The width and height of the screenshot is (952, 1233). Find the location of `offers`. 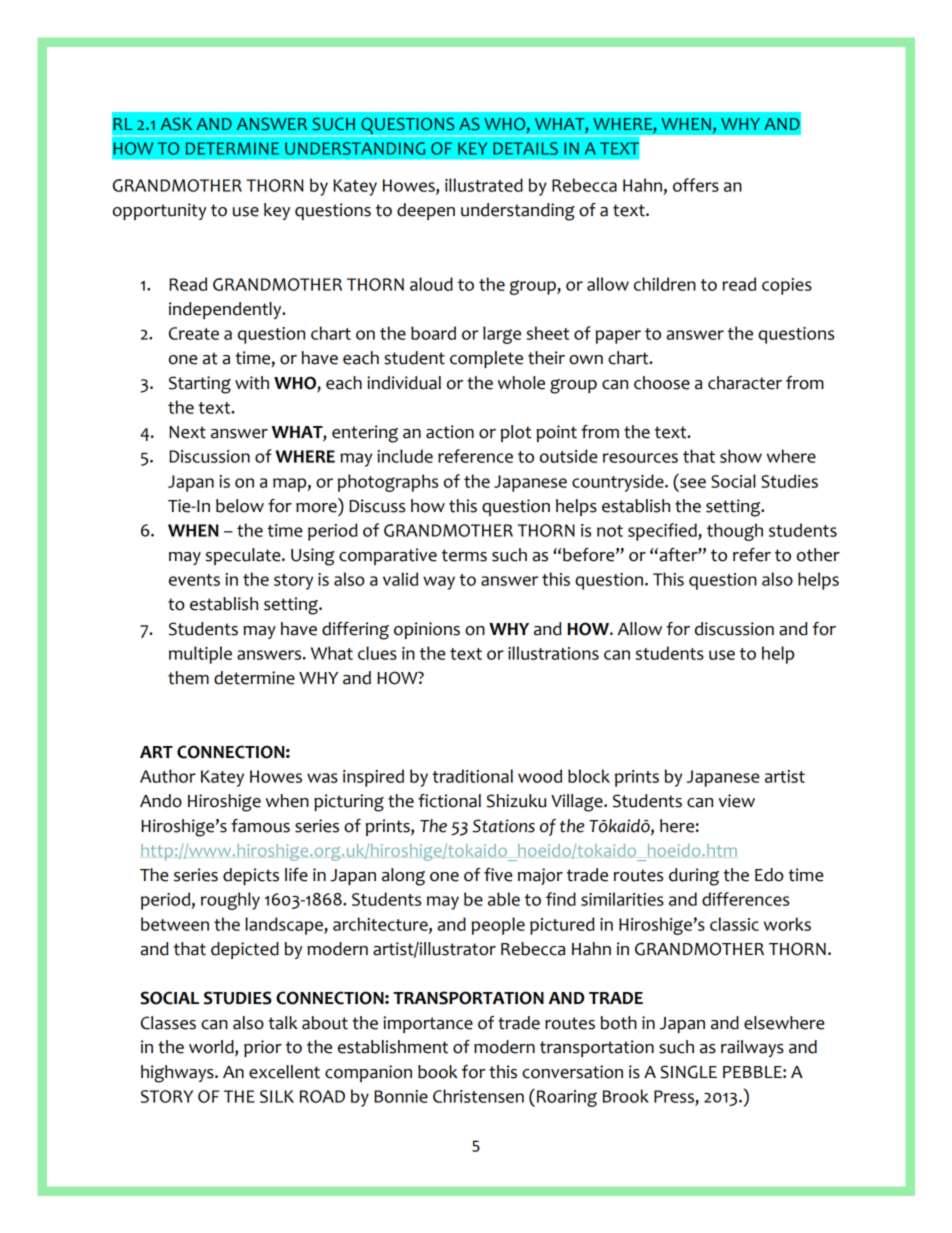

offers is located at coordinates (696, 185).
